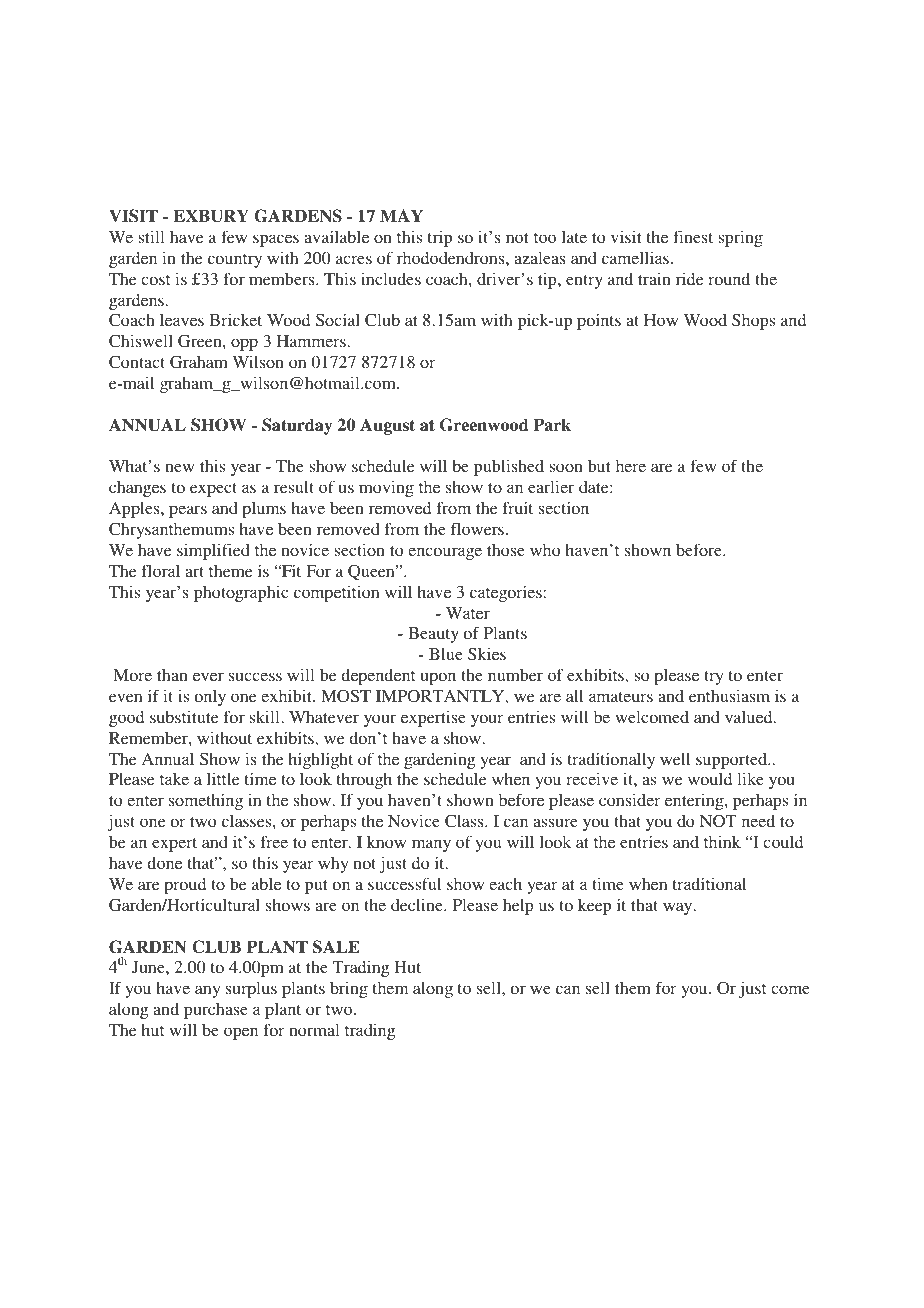  Describe the element at coordinates (722, 841) in the document. I see `think` at that location.
